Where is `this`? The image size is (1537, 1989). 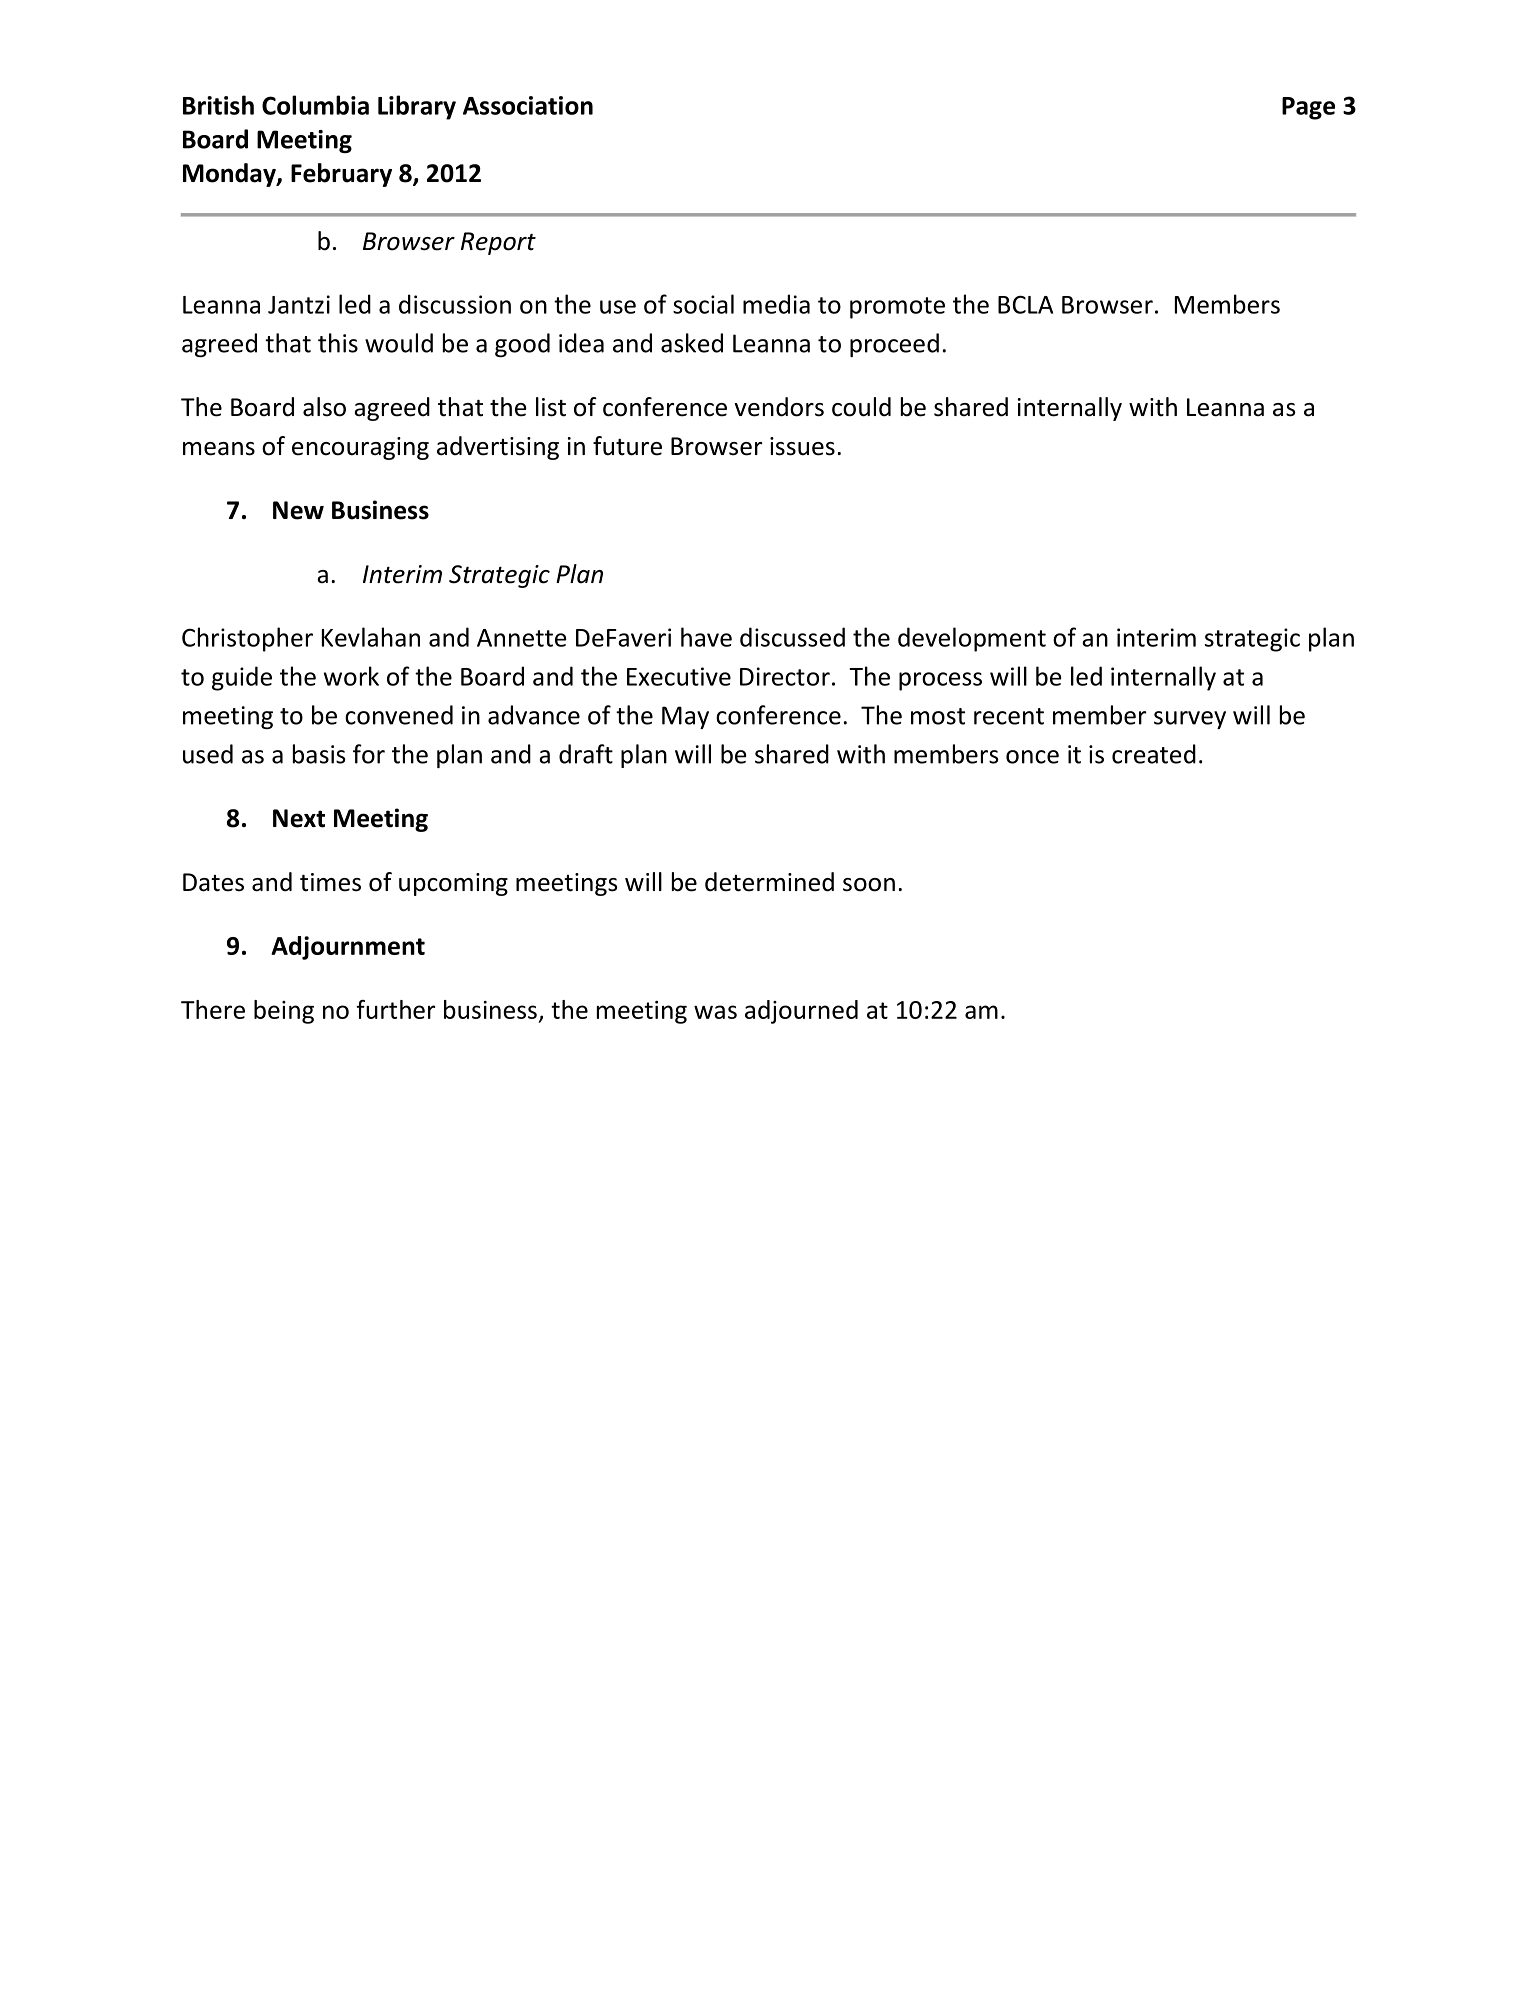
this is located at coordinates (338, 343).
